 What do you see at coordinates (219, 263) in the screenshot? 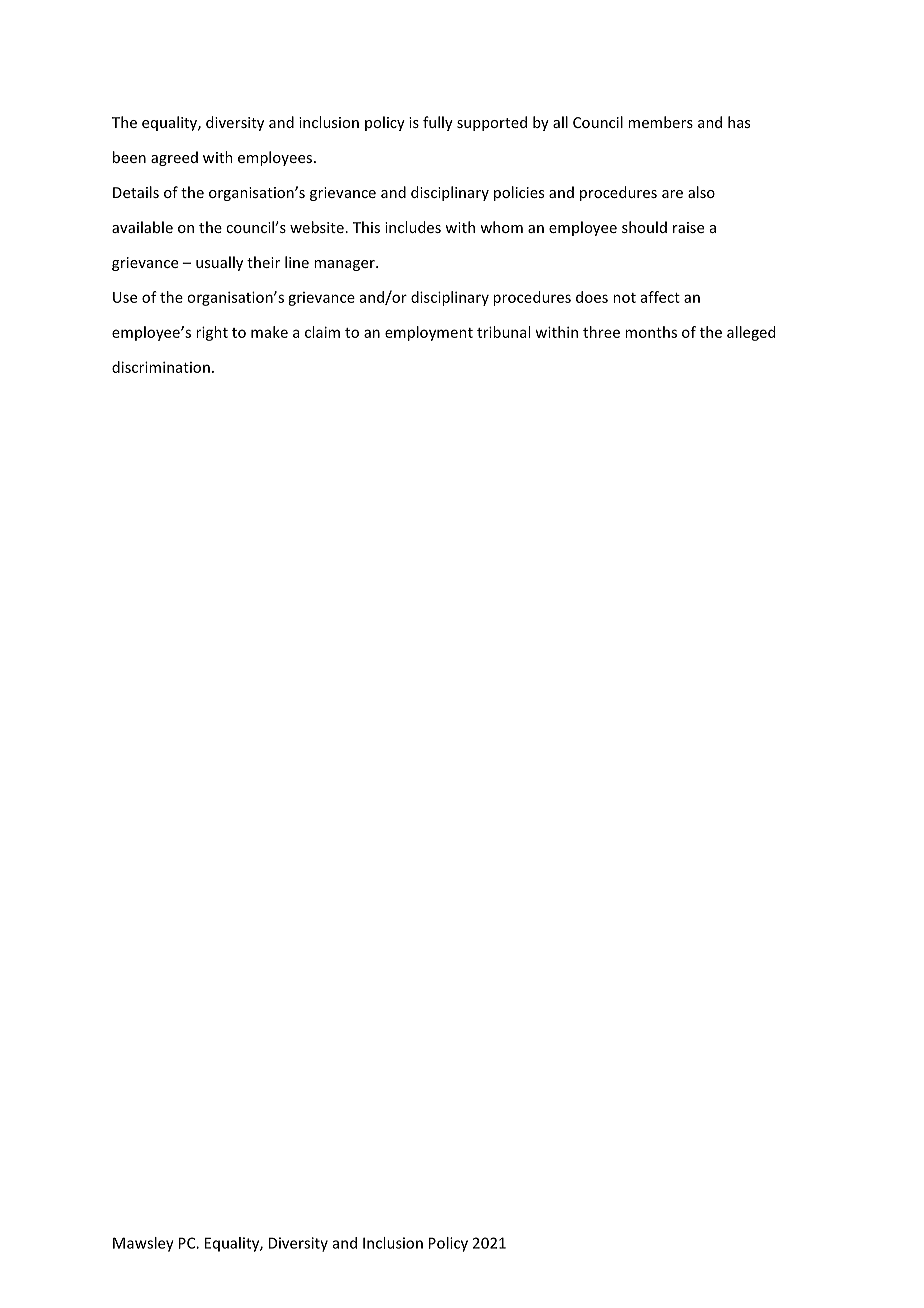
I see `usually` at bounding box center [219, 263].
